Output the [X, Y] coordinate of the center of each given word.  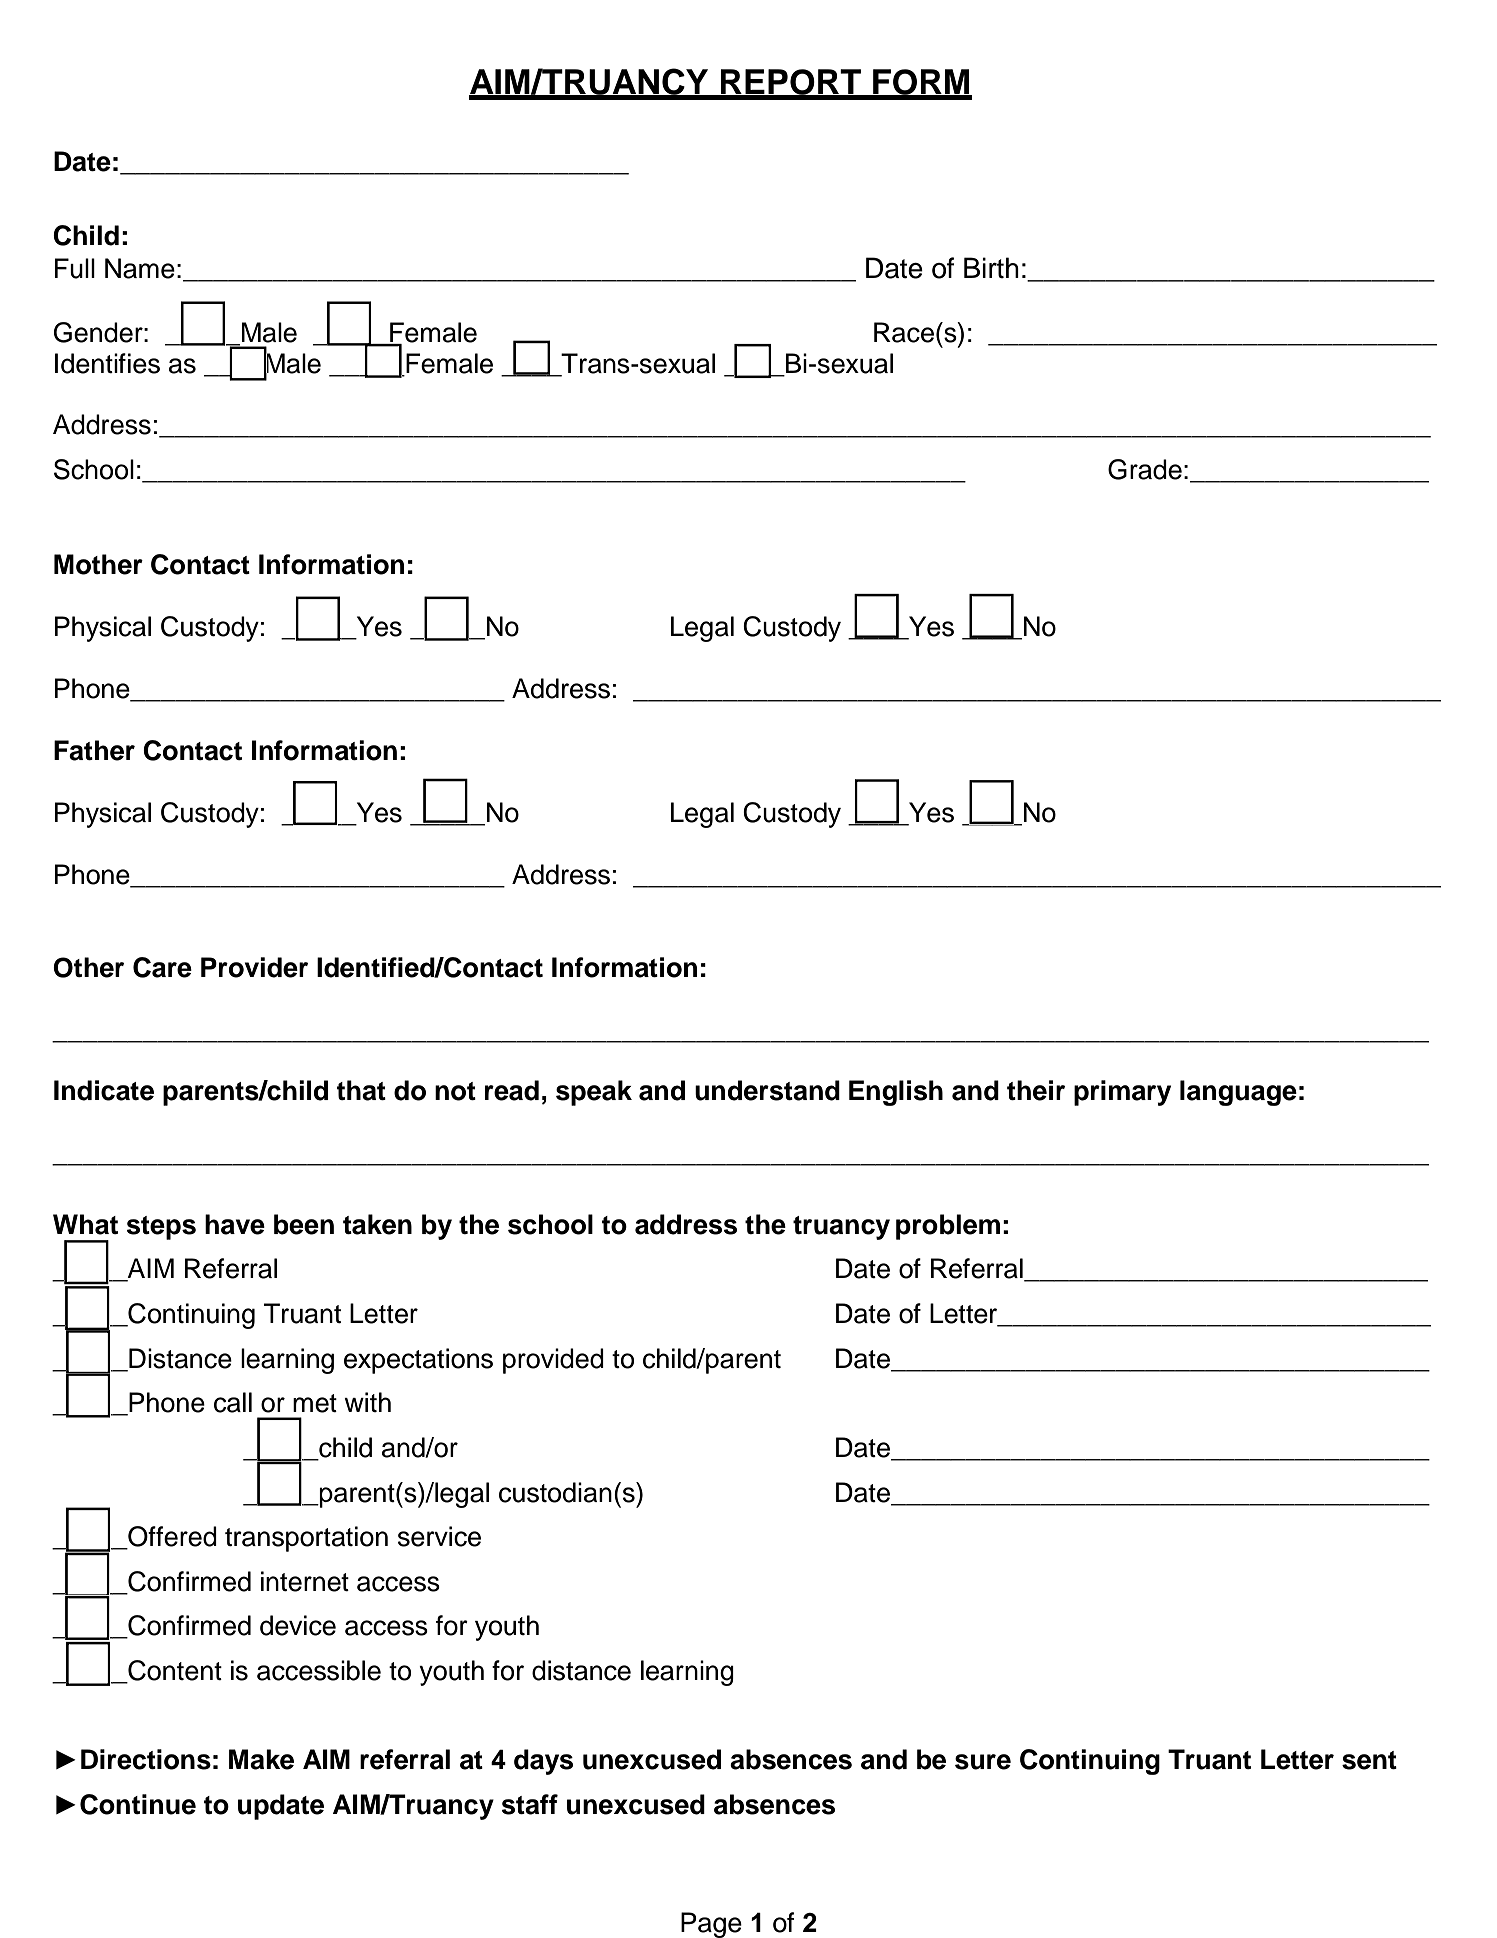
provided [553, 1361]
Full [75, 268]
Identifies [107, 363]
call [233, 1402]
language [1238, 1093]
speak [594, 1093]
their [1036, 1090]
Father [94, 750]
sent [1369, 1760]
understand [767, 1090]
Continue [138, 1804]
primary [1122, 1093]
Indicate [104, 1090]
